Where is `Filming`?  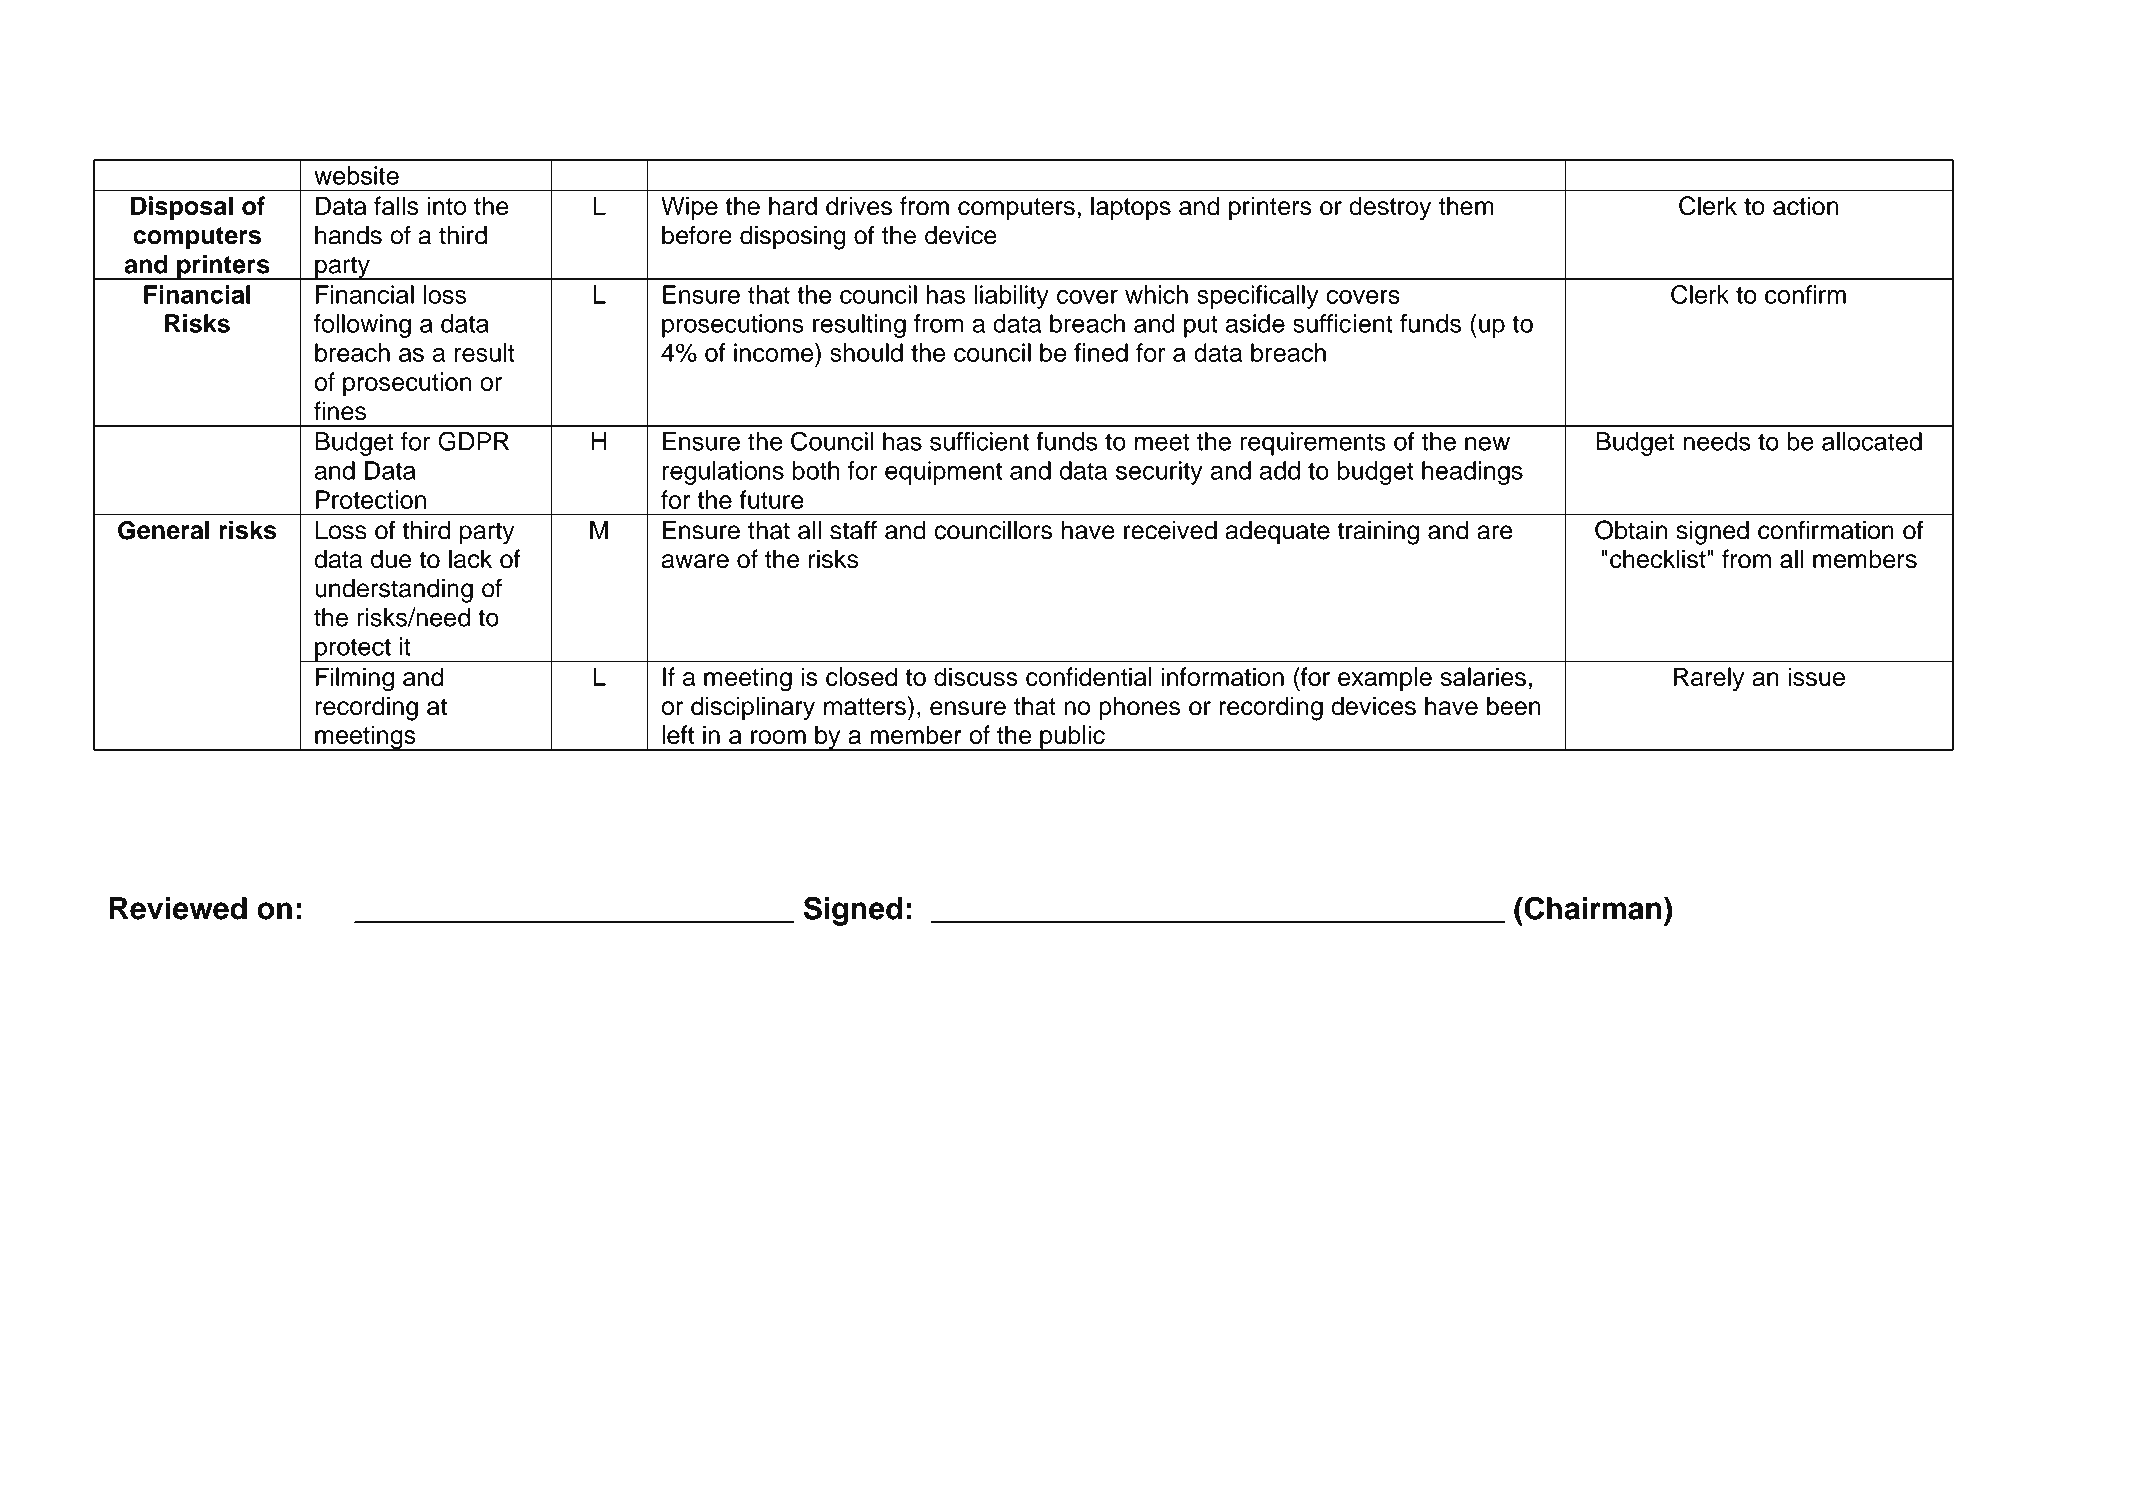 Filming is located at coordinates (355, 679).
